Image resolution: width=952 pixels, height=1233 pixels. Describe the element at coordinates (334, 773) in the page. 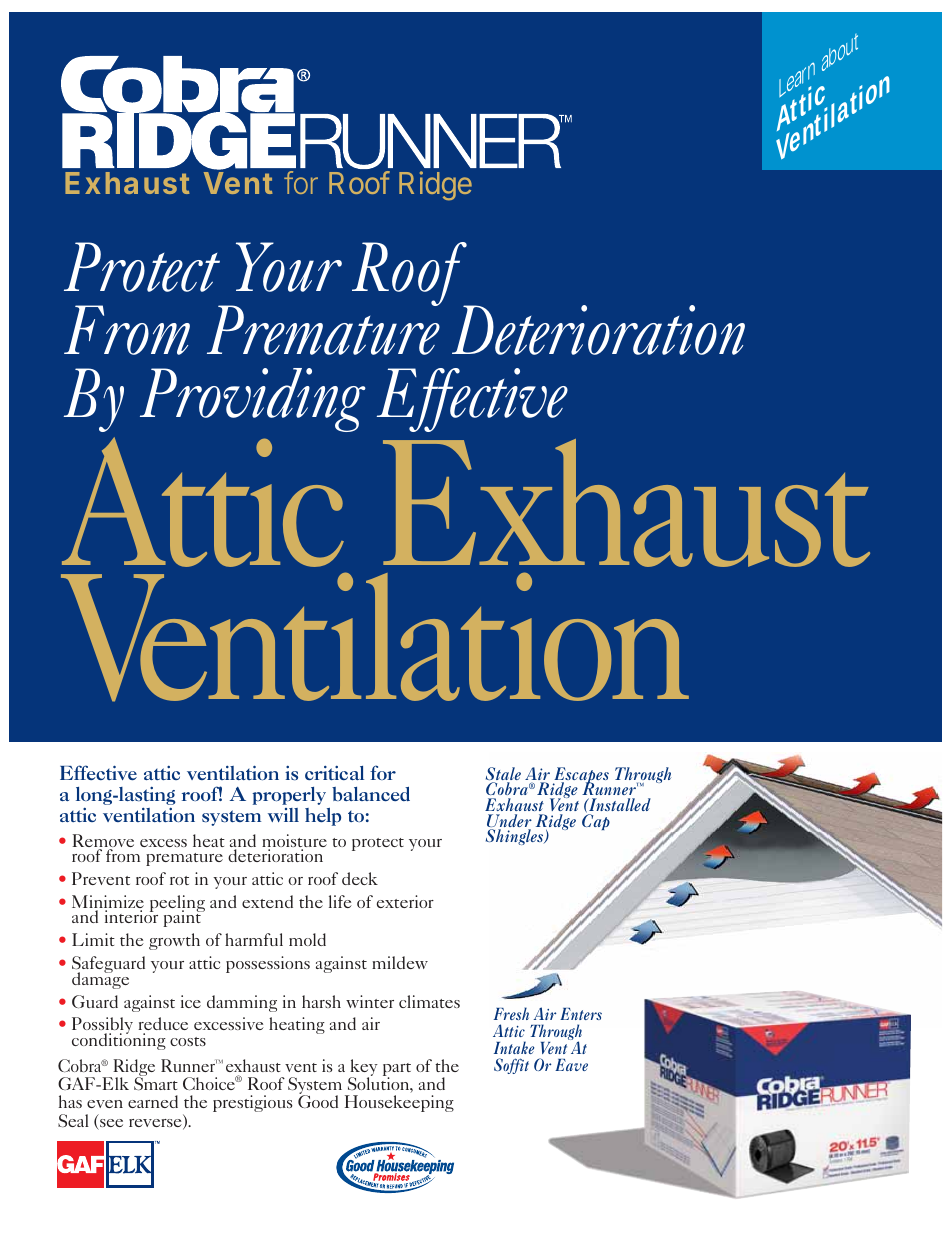

I see `critical` at that location.
